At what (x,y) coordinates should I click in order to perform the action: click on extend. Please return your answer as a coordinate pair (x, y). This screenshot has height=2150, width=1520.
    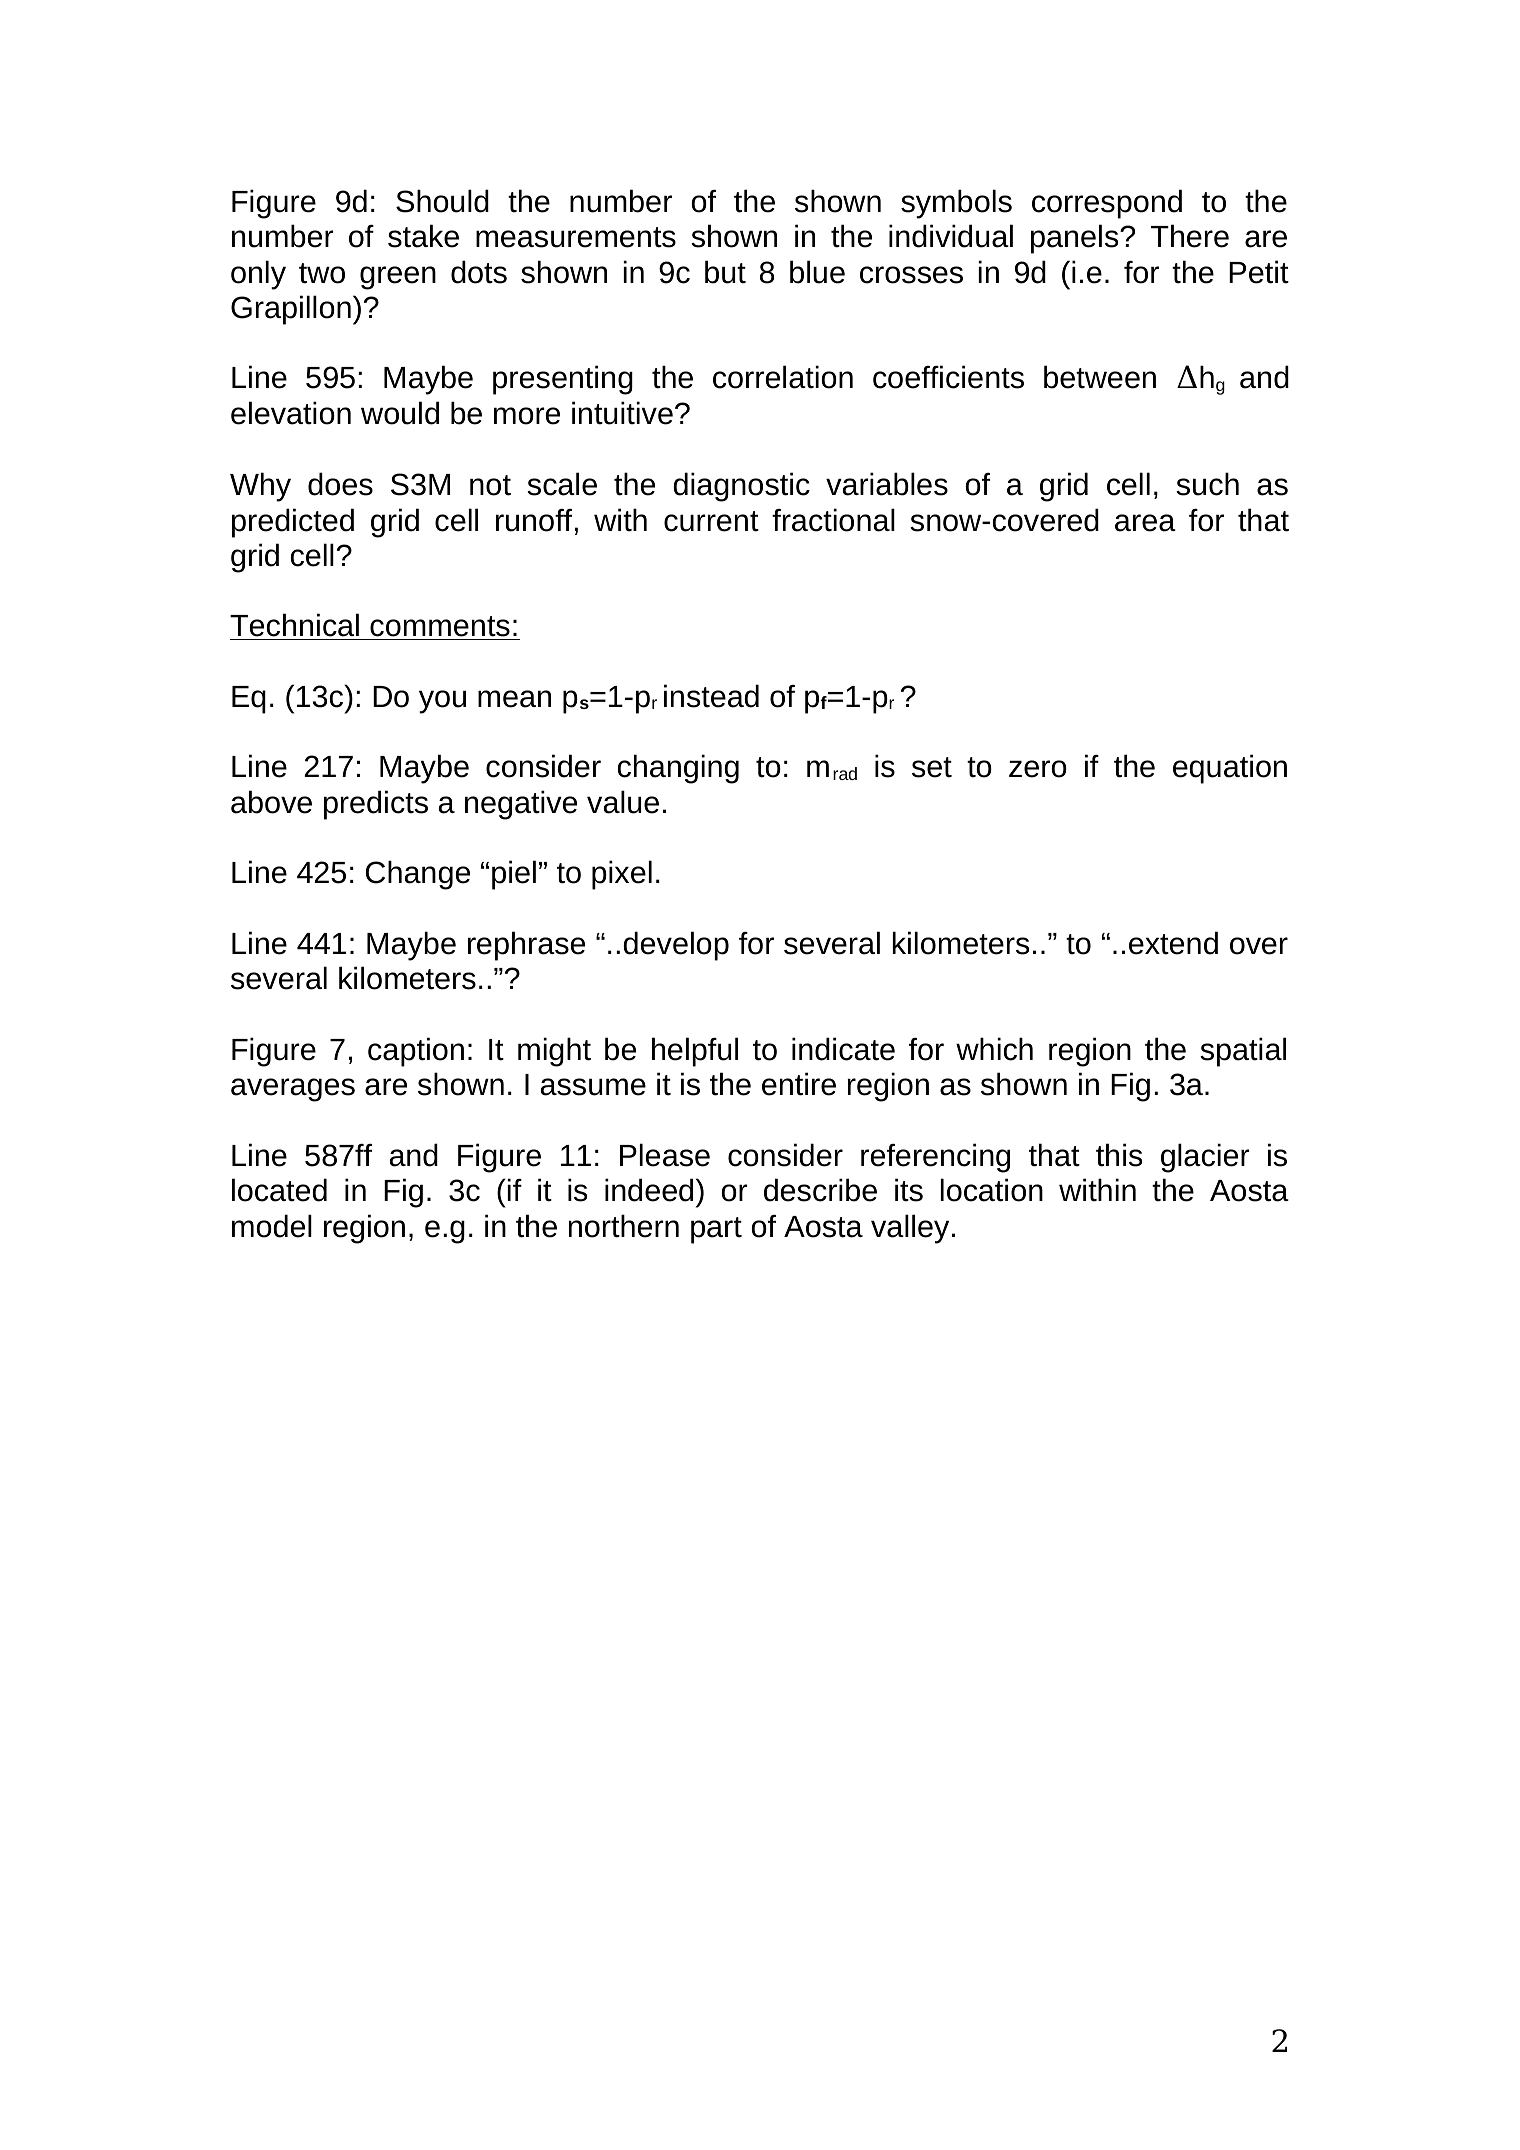
    Looking at the image, I should click on (1173, 943).
